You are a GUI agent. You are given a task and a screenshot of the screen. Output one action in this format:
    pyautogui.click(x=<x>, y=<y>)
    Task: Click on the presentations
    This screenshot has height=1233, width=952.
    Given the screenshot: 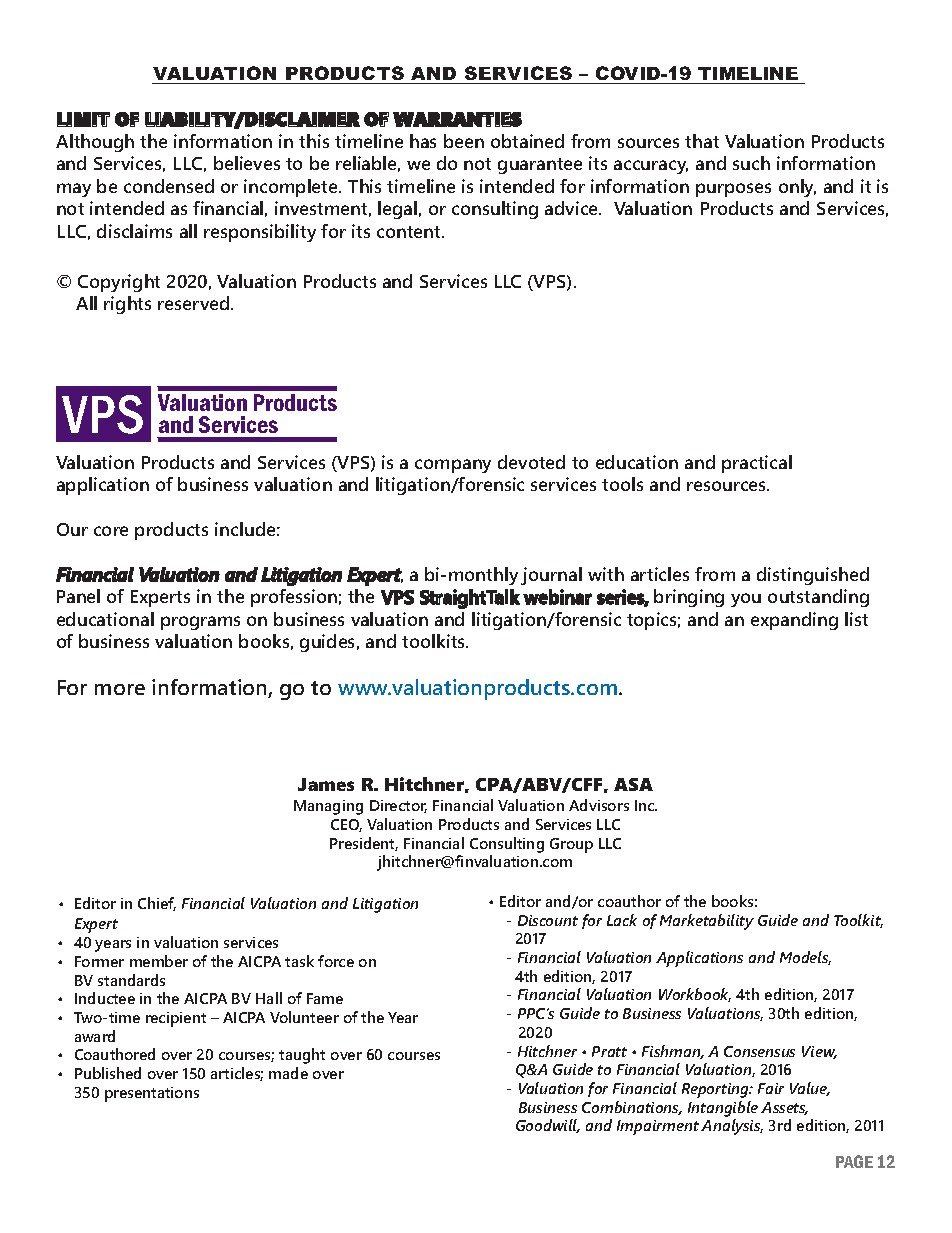 What is the action you would take?
    pyautogui.click(x=152, y=1094)
